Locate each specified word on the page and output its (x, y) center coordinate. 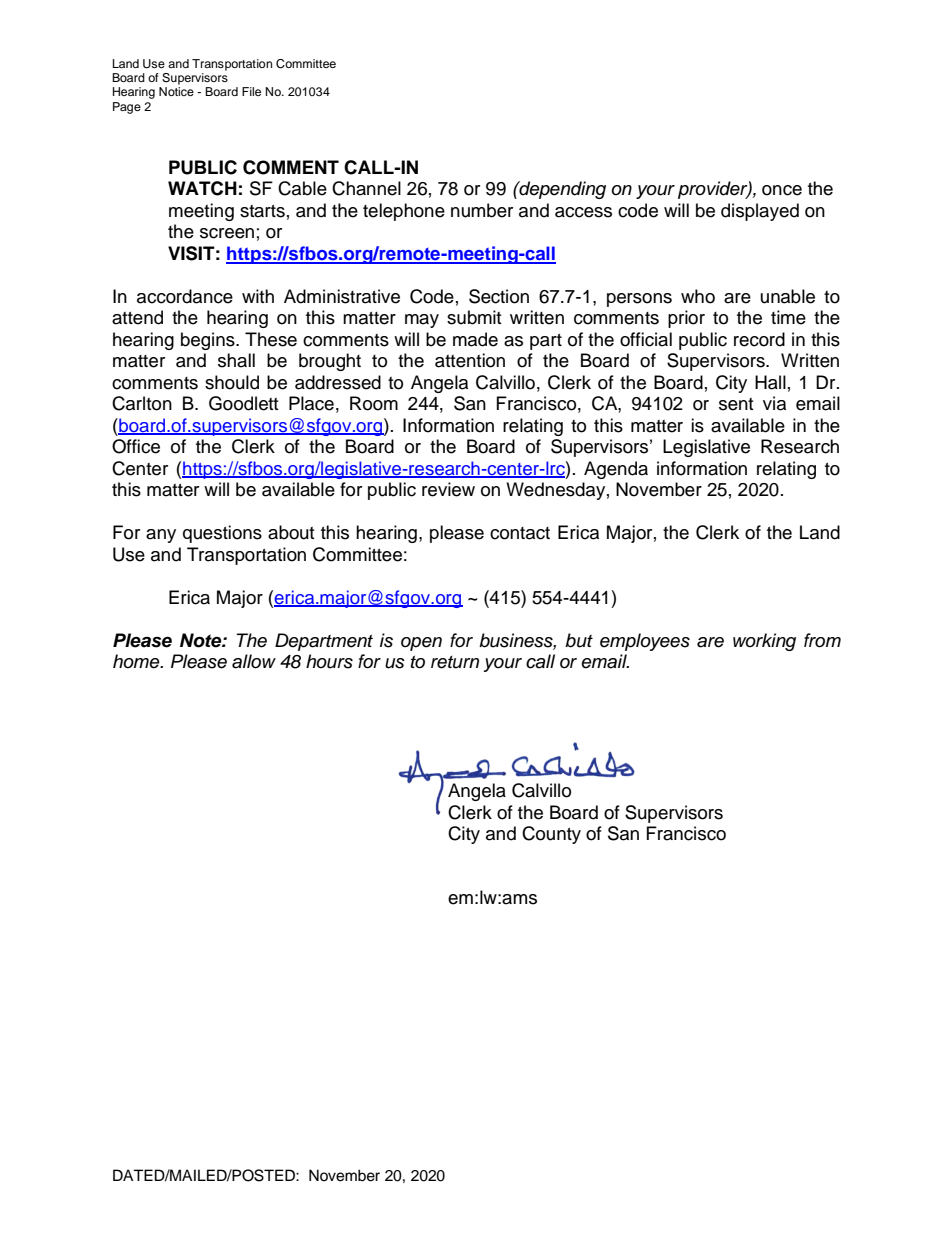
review (448, 489)
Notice (176, 91)
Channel (366, 188)
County (551, 835)
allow (254, 661)
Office (136, 446)
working (764, 642)
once (782, 190)
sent (736, 404)
